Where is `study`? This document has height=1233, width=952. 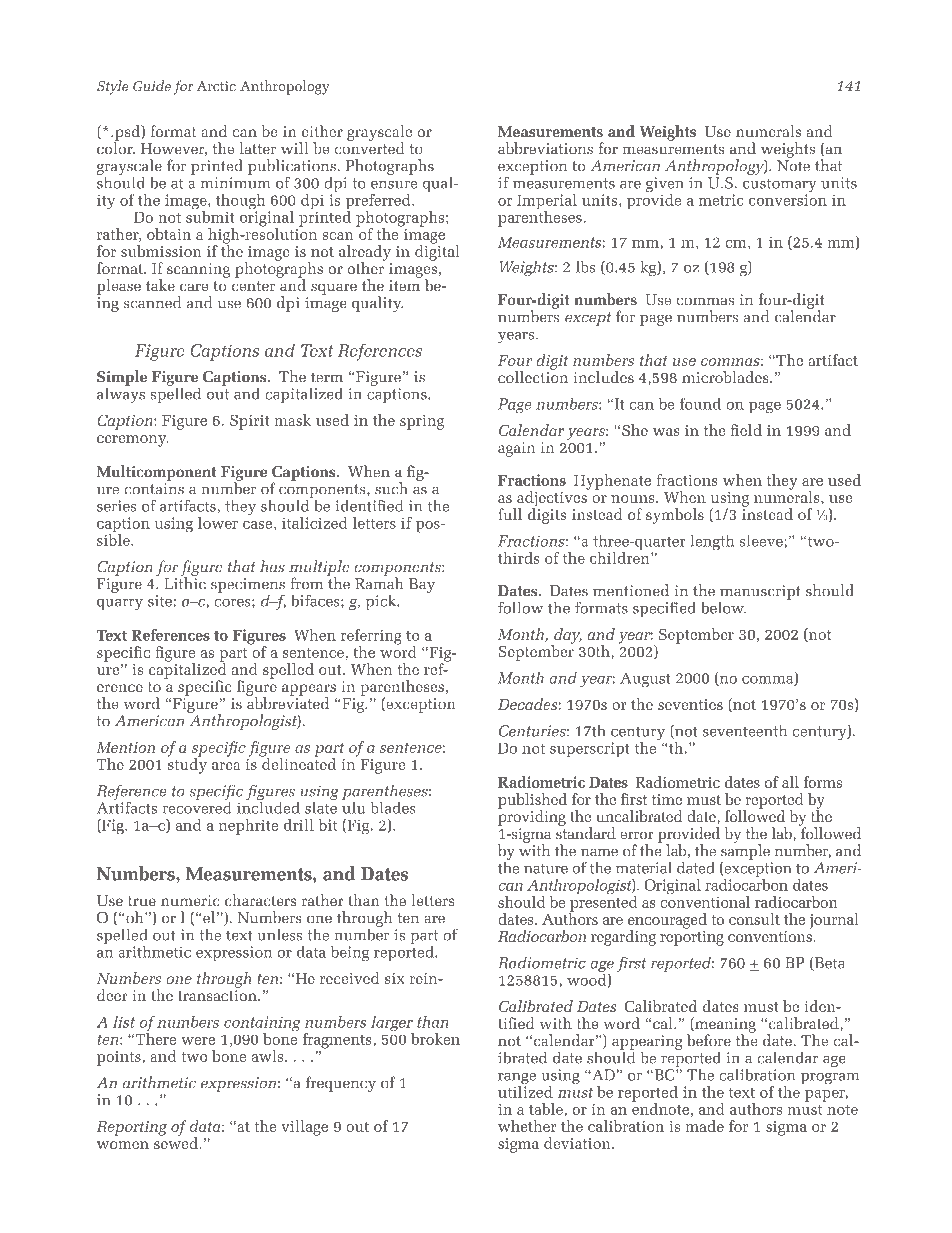
study is located at coordinates (187, 765).
